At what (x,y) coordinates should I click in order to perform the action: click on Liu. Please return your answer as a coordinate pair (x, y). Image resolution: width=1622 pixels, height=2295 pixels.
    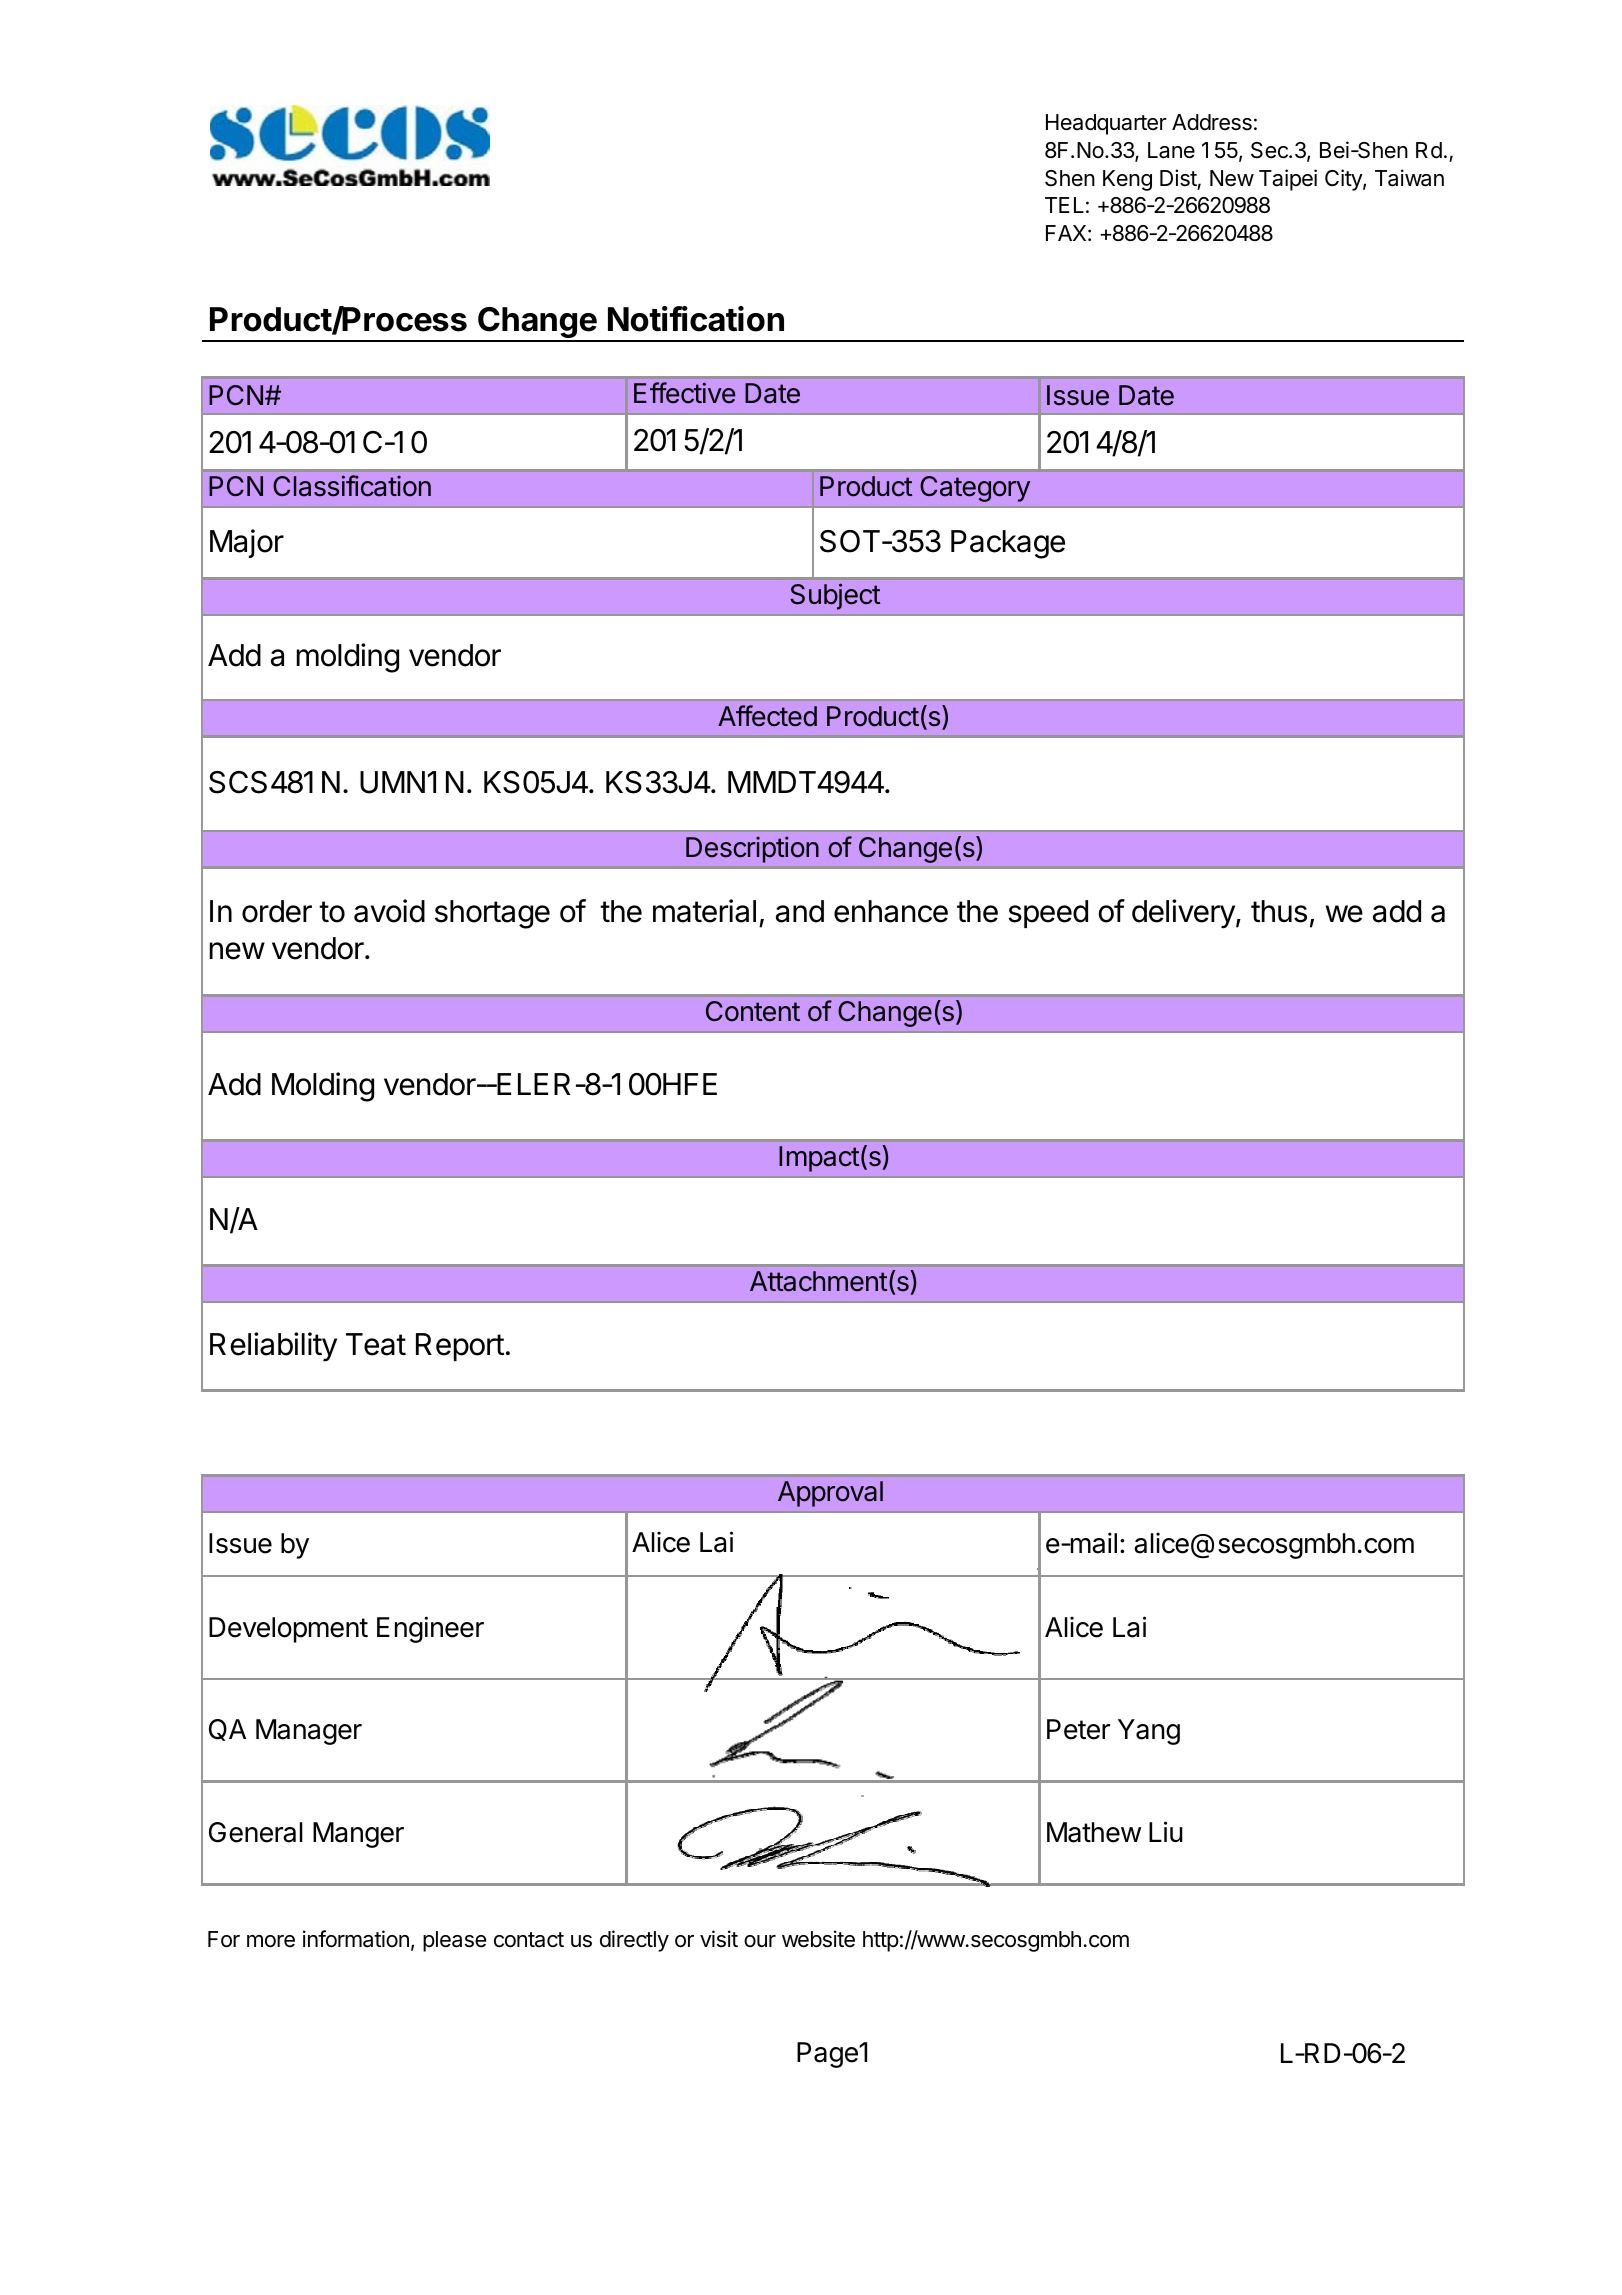
    Looking at the image, I should click on (1166, 1831).
